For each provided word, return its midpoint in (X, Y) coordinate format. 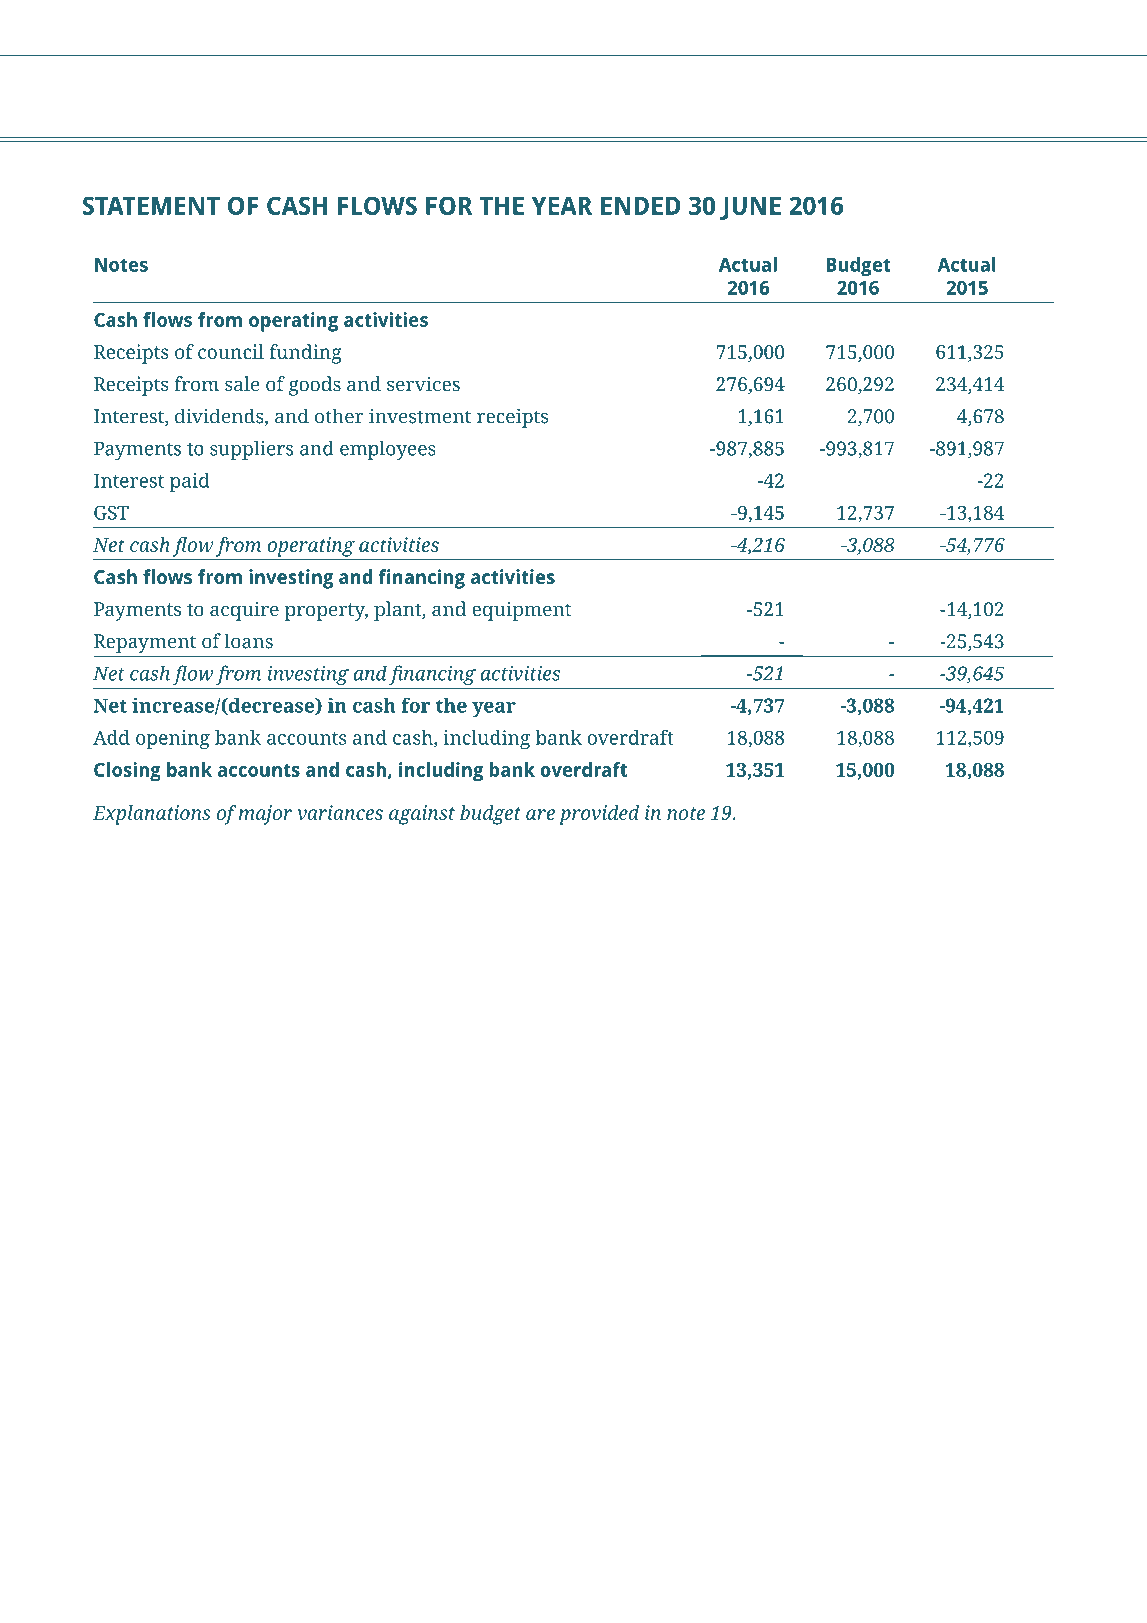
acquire (244, 611)
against (422, 815)
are (540, 814)
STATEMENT (151, 205)
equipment (521, 611)
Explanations (152, 815)
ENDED (640, 206)
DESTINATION (637, 1563)
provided (599, 815)
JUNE (750, 208)
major (265, 815)
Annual (830, 1562)
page (1008, 1566)
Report (890, 1565)
